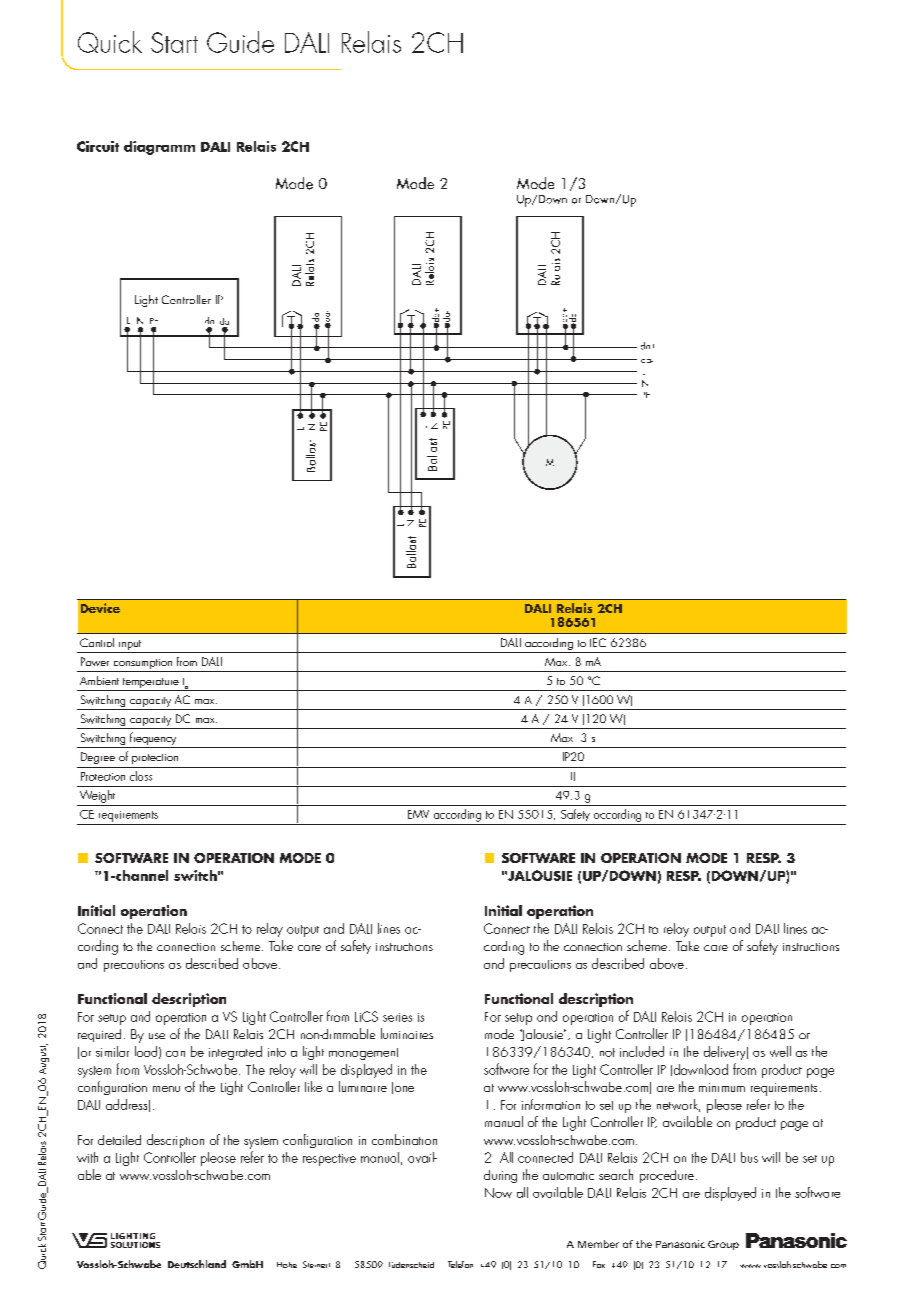 The width and height of the screenshot is (924, 1308). Describe the element at coordinates (642, 1051) in the screenshot. I see `included` at that location.
